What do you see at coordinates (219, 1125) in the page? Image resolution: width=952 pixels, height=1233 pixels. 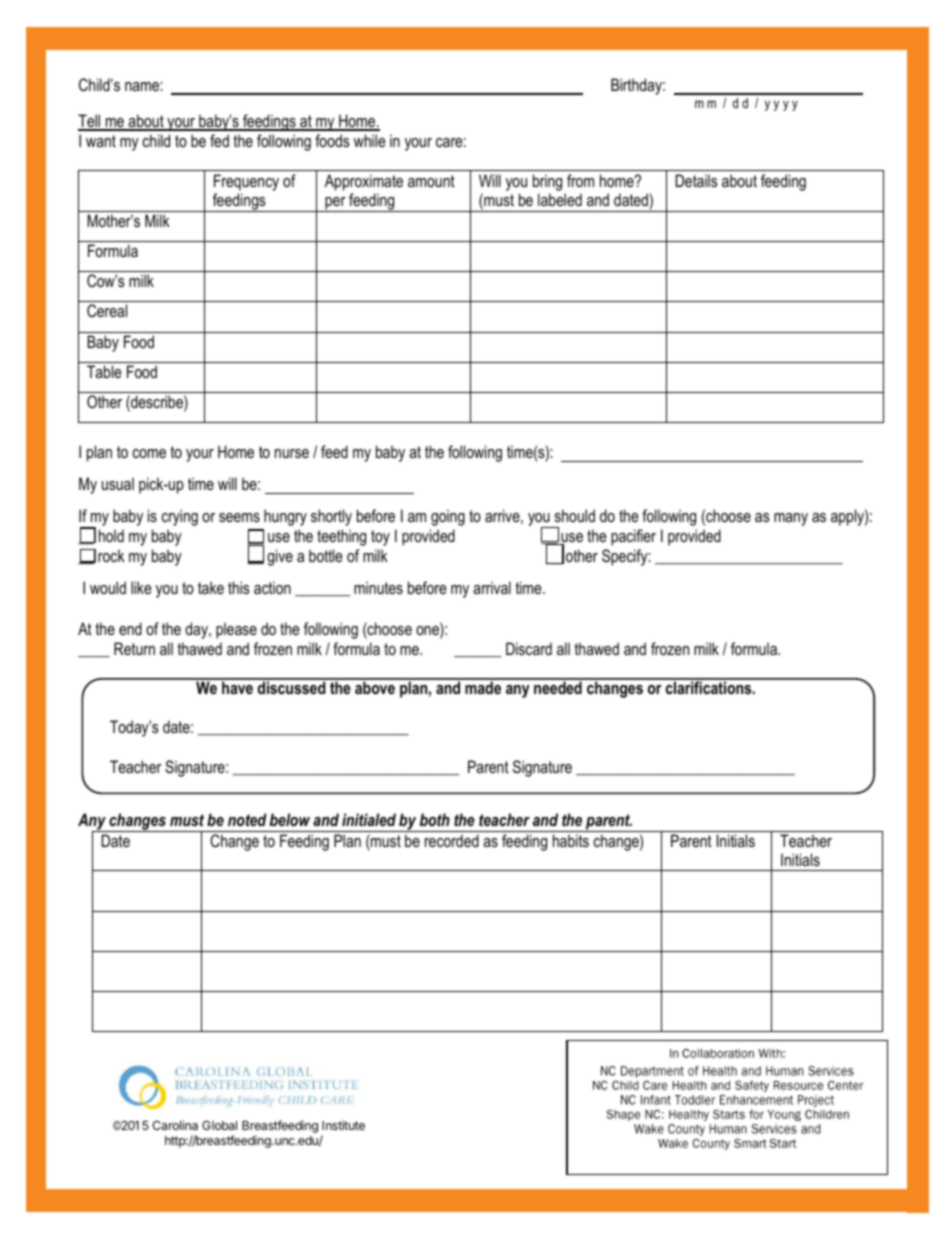 I see `Global` at bounding box center [219, 1125].
